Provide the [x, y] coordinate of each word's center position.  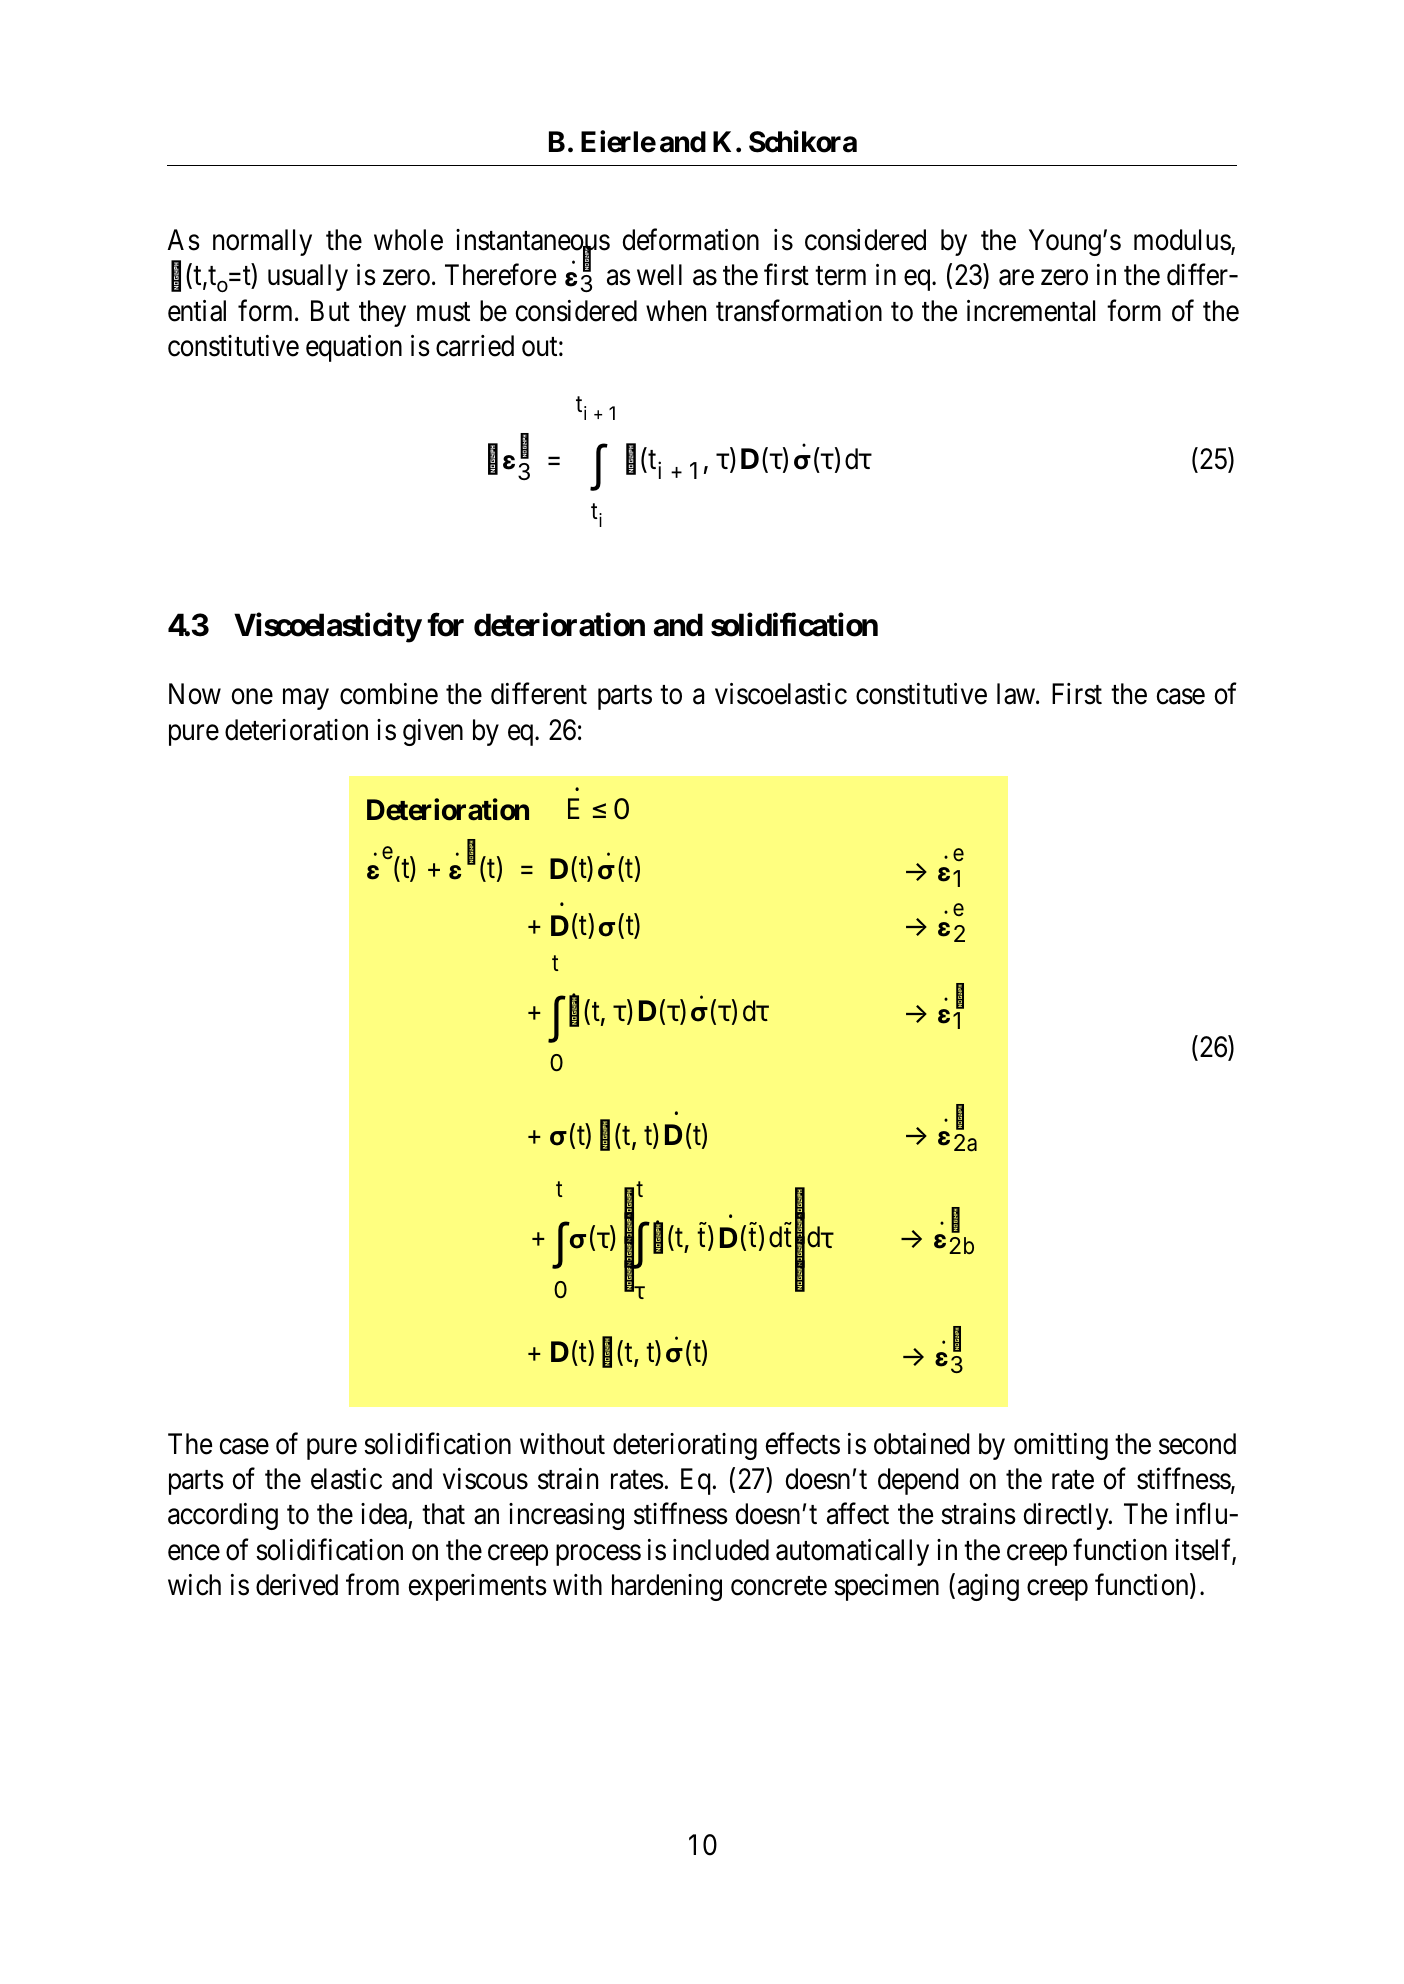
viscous [485, 1479]
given [433, 732]
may [306, 699]
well [659, 275]
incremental [1031, 311]
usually [308, 277]
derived [297, 1585]
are [1016, 278]
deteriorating [685, 1446]
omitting [1061, 1446]
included [721, 1550]
